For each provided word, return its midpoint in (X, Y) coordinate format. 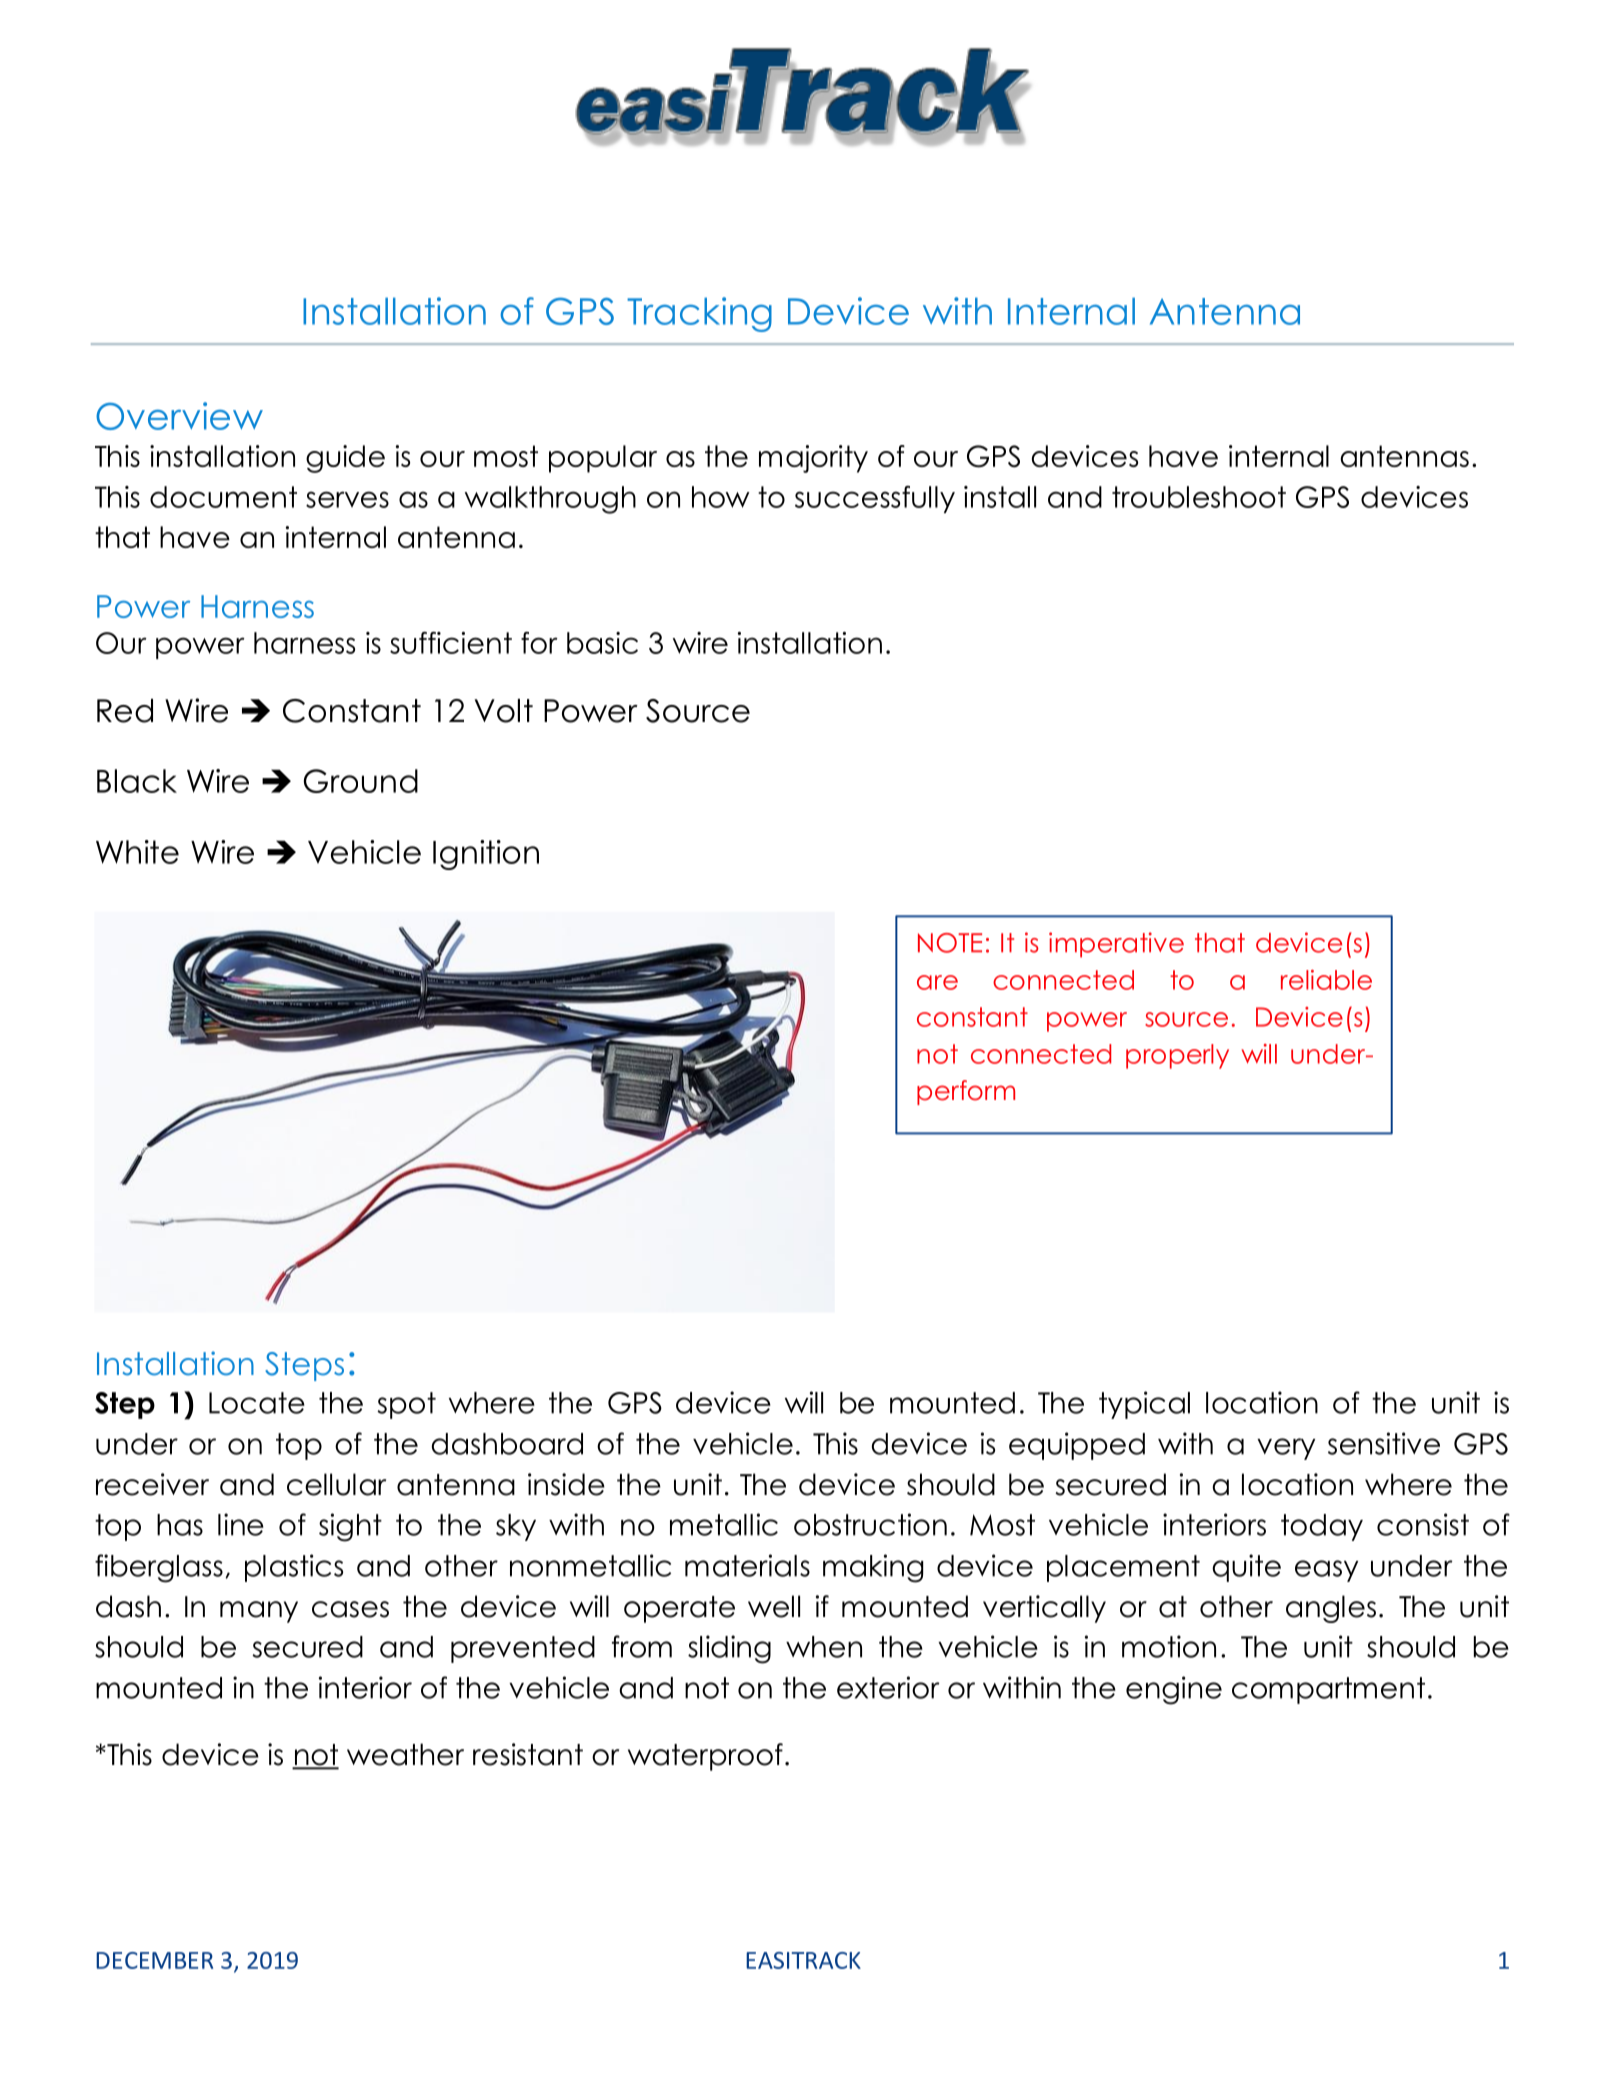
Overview (179, 416)
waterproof (705, 1757)
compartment (1328, 1690)
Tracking (699, 314)
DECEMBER (154, 1960)
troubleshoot (1199, 497)
